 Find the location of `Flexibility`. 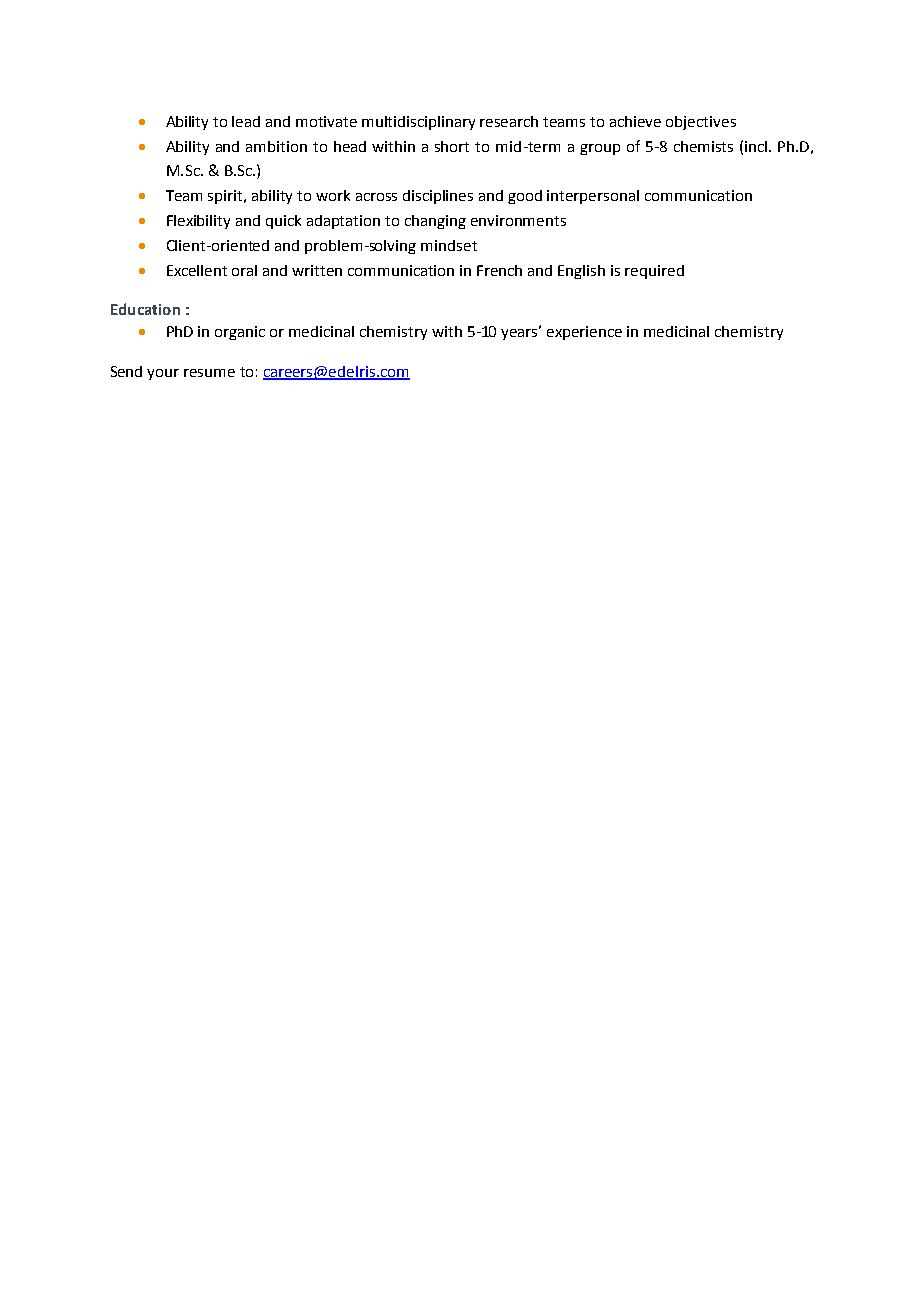

Flexibility is located at coordinates (198, 222).
